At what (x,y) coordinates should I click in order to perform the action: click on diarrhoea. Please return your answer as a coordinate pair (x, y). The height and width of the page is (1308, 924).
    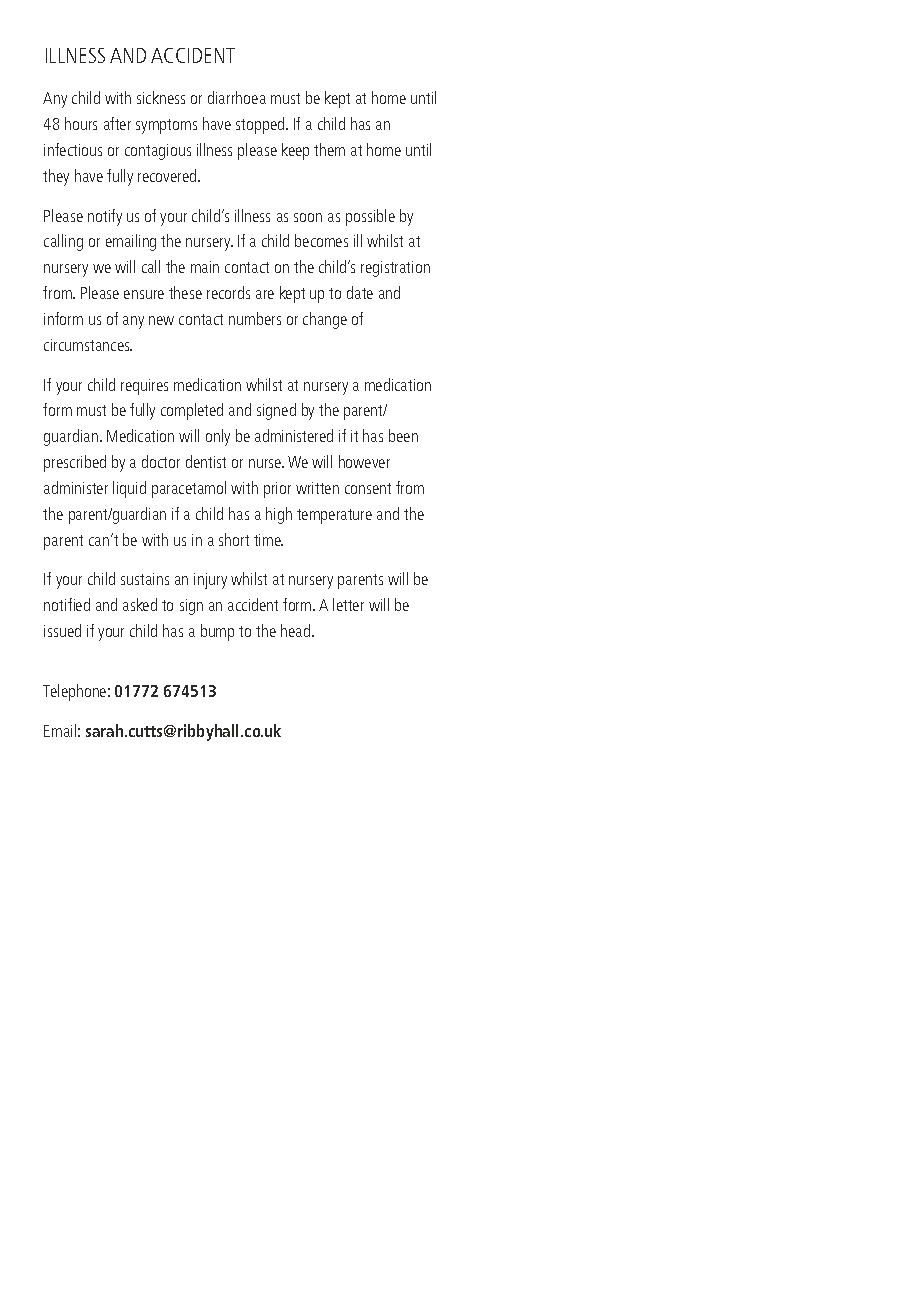
    Looking at the image, I should click on (237, 97).
